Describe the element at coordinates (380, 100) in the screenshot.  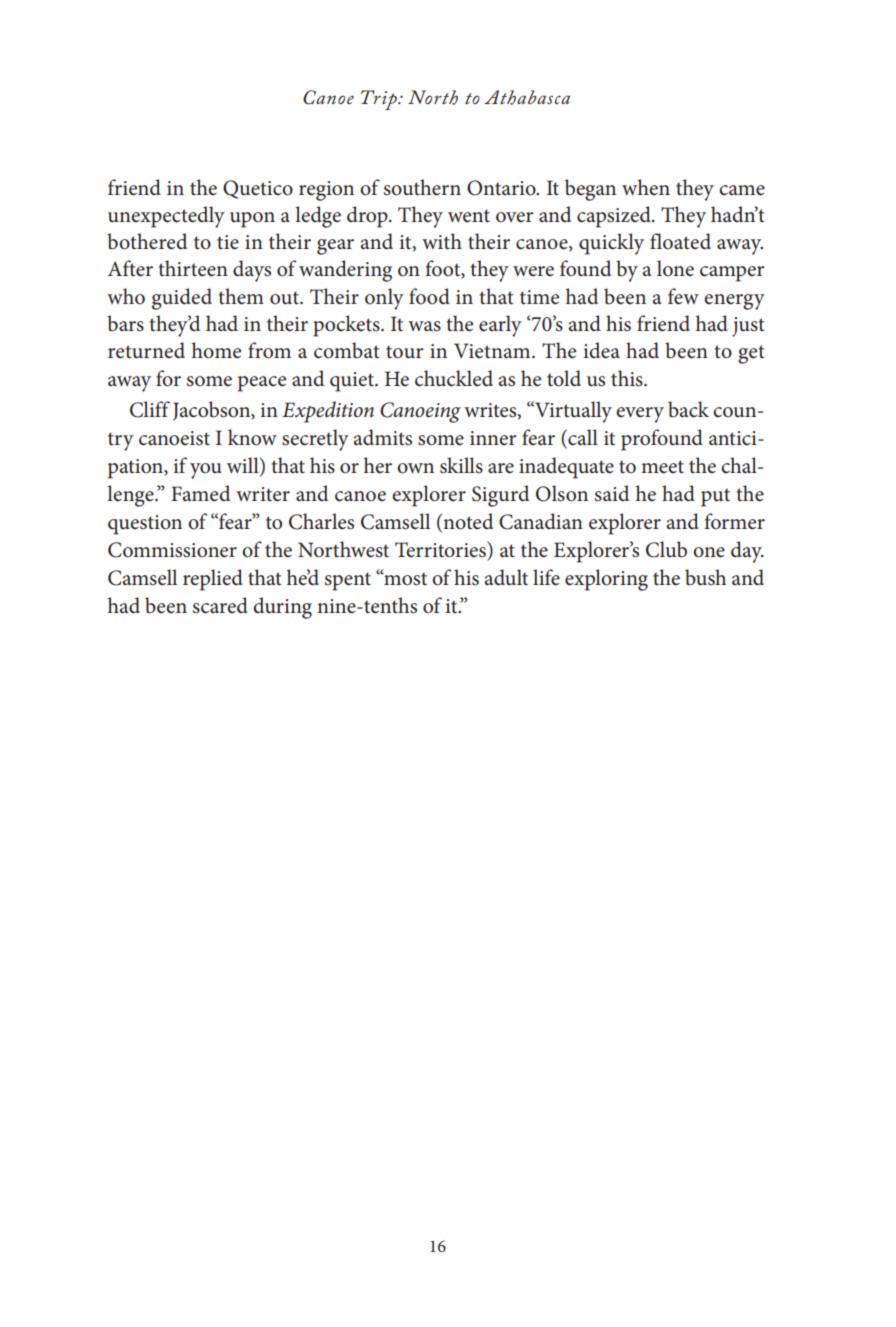
I see `Trip` at that location.
